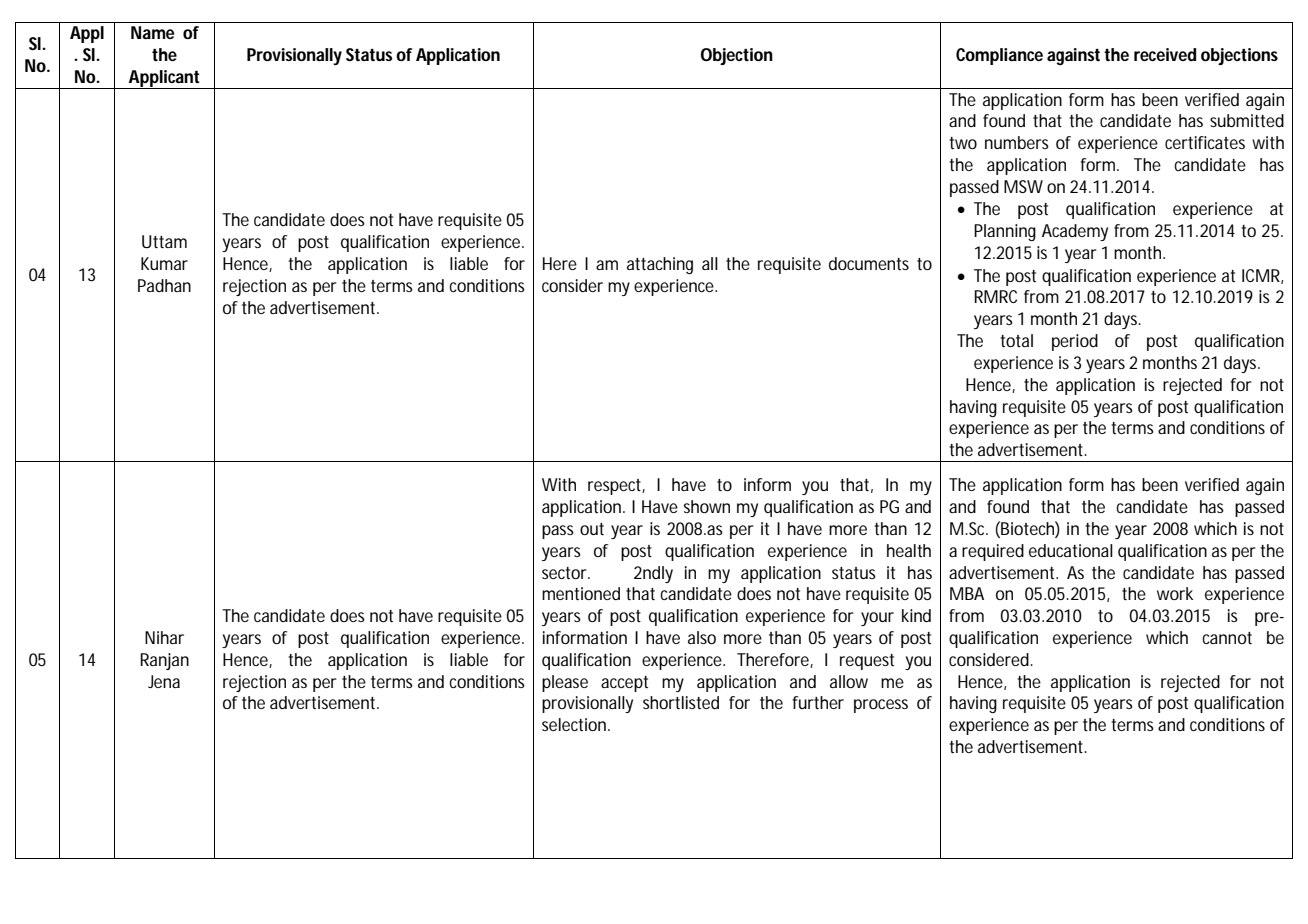 Image resolution: width=1308 pixels, height=924 pixels. Describe the element at coordinates (1075, 232) in the image. I see `Academy` at that location.
